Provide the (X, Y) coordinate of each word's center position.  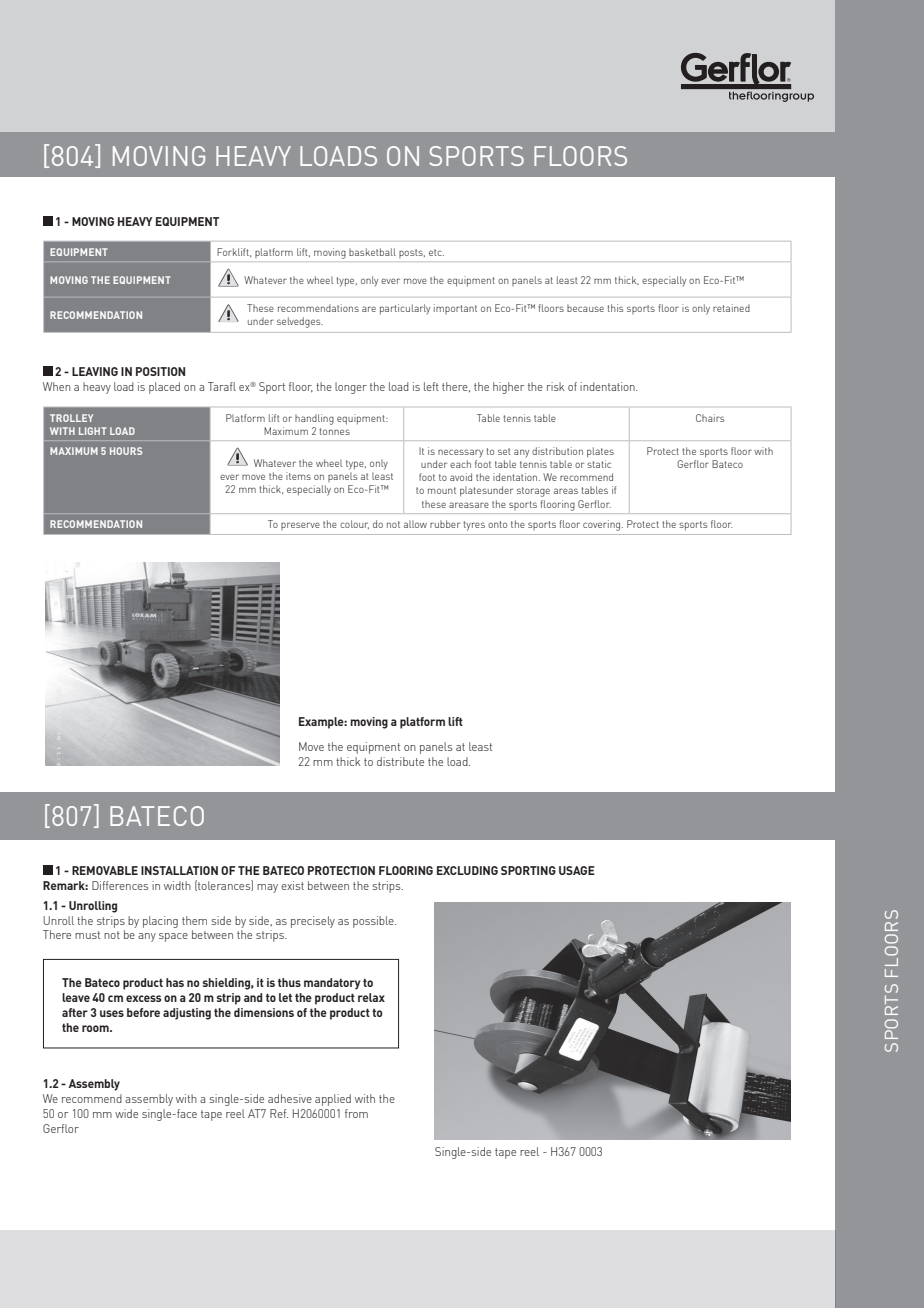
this (615, 308)
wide (126, 1113)
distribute (400, 761)
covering (603, 525)
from (356, 1113)
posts (412, 253)
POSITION (160, 371)
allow (415, 524)
